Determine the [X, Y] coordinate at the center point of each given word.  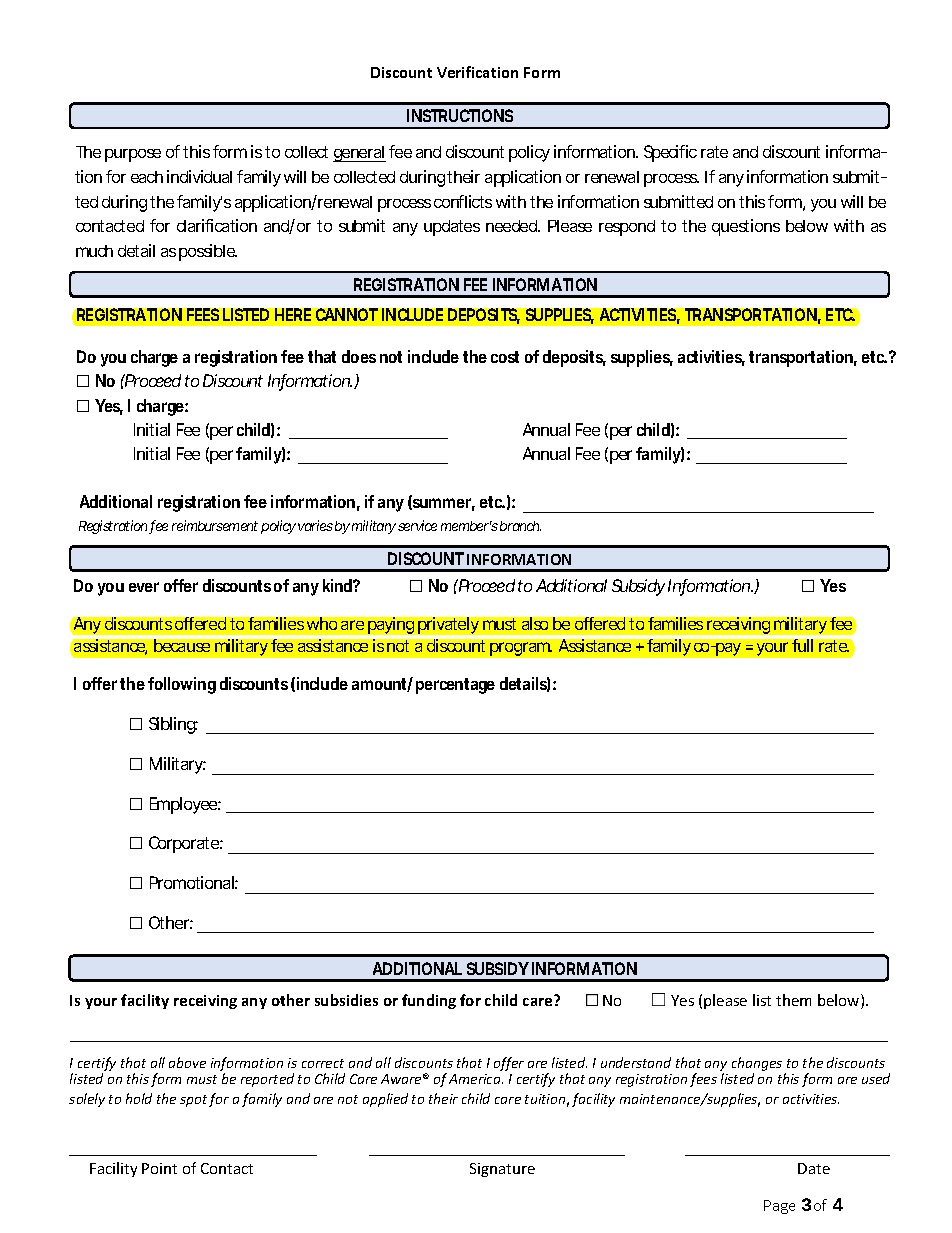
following [182, 685]
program [521, 649]
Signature [502, 1170]
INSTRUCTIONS [460, 115]
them [793, 1000]
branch [520, 526]
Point [159, 1168]
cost [505, 357]
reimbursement [215, 525]
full [802, 645]
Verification [477, 72]
